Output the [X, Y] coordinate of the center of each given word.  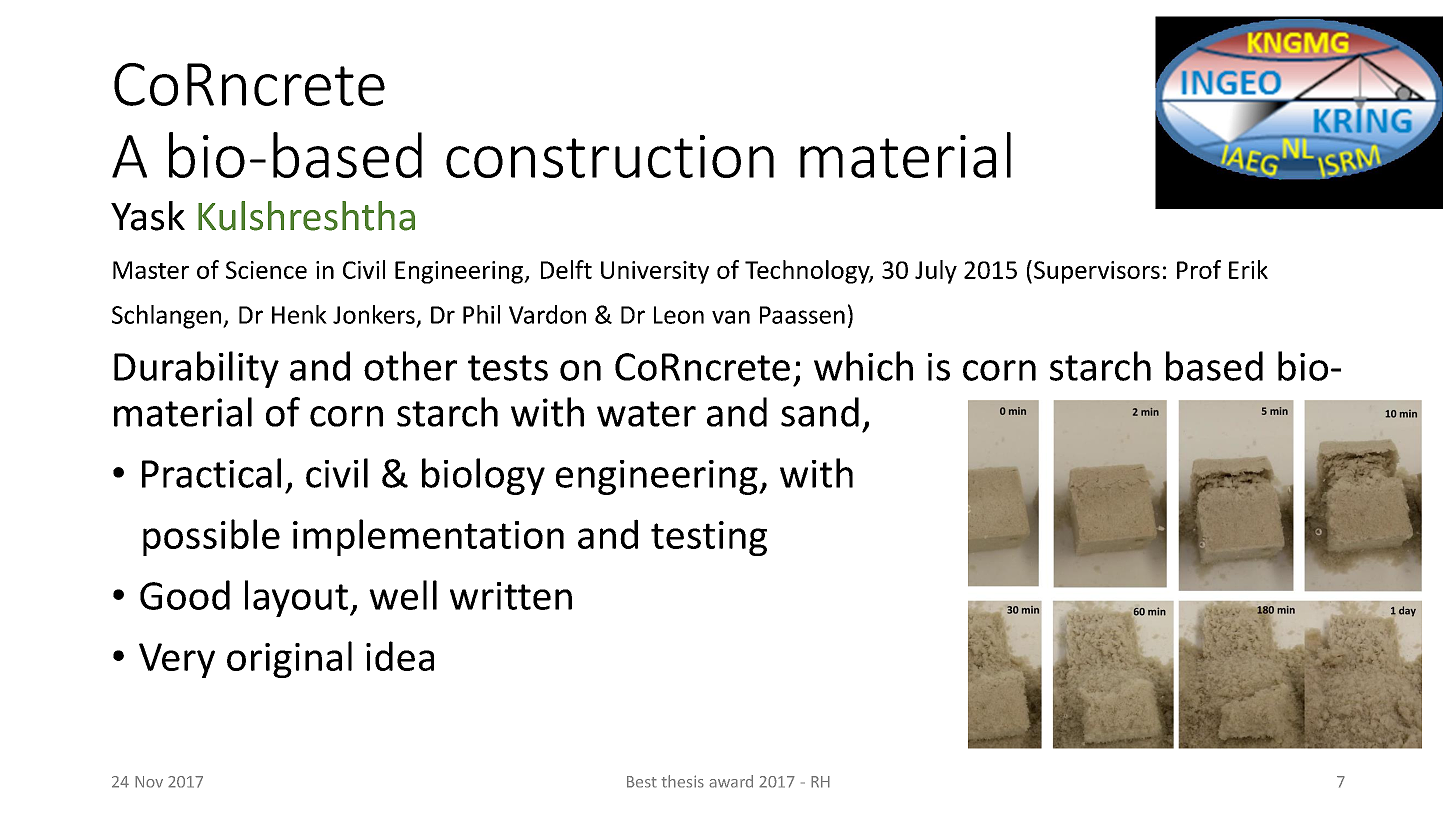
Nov [149, 782]
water [646, 414]
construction [610, 156]
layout [296, 598]
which [863, 366]
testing [709, 538]
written [511, 596]
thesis [682, 781]
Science [266, 270]
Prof [1199, 269]
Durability [196, 369]
